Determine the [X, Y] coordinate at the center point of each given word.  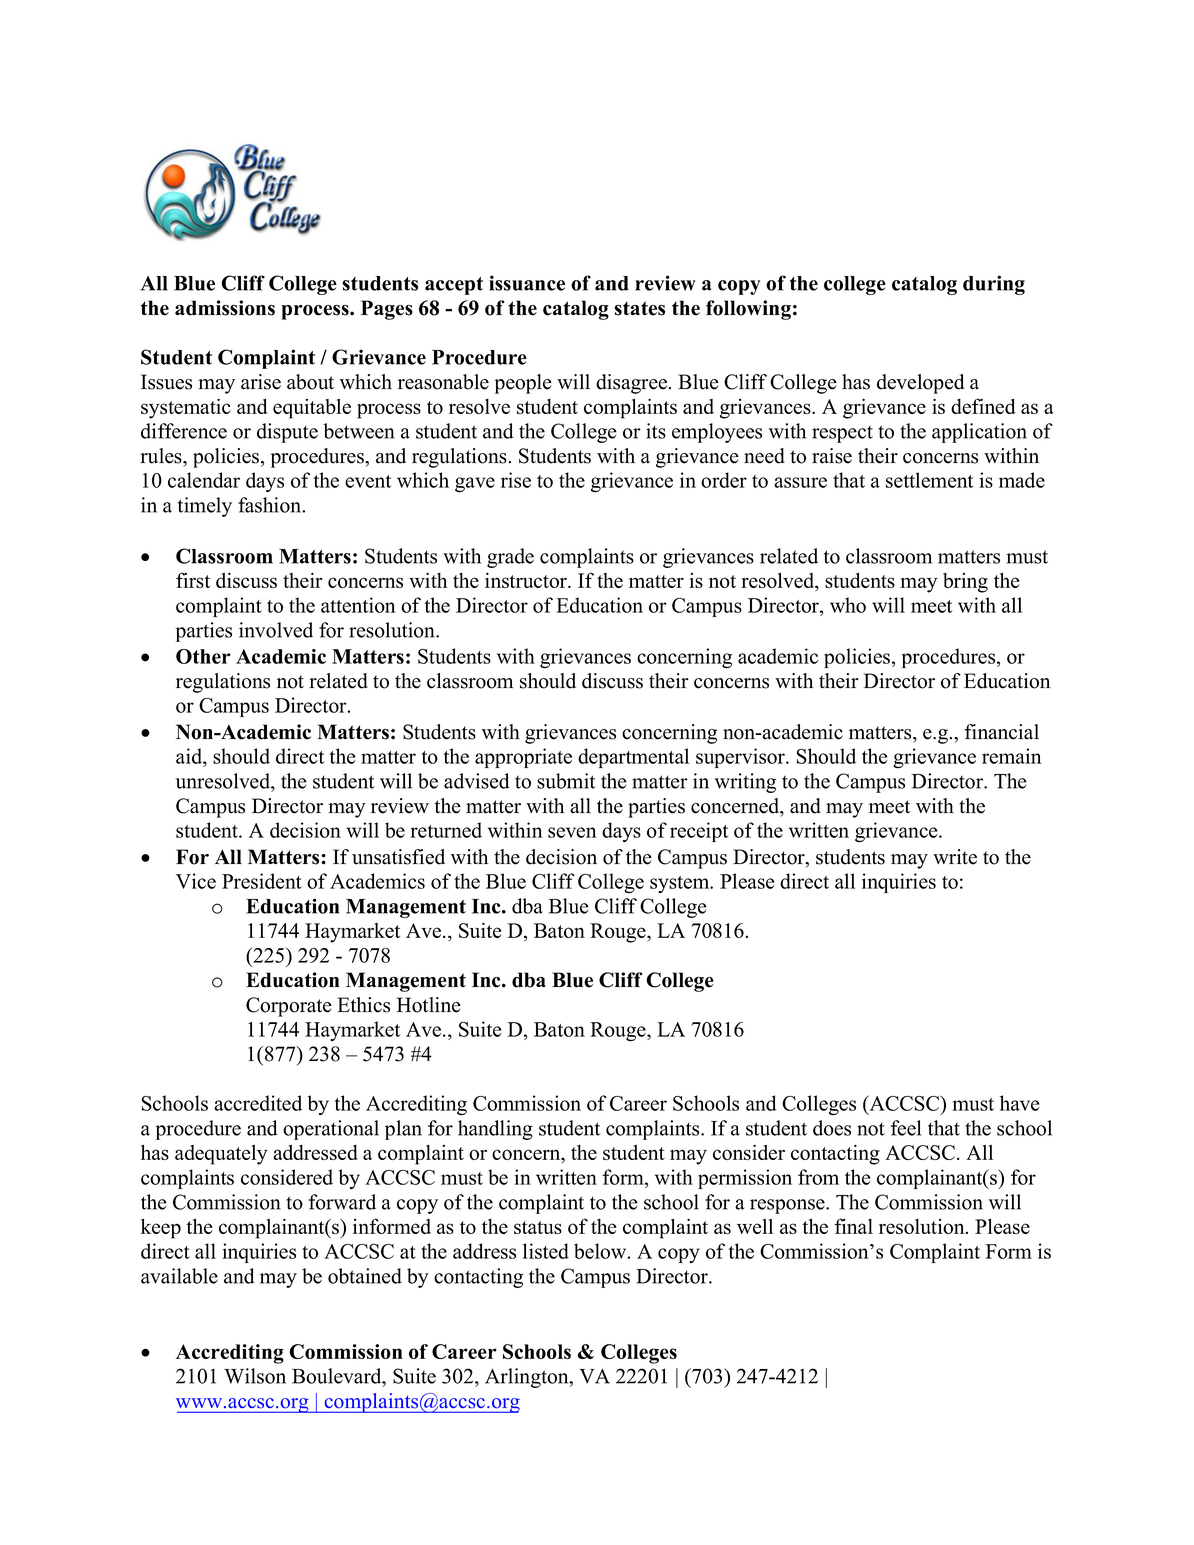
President [262, 881]
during [994, 285]
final [853, 1226]
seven [572, 832]
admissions [225, 308]
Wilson [255, 1376]
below [601, 1251]
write [955, 857]
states [640, 308]
